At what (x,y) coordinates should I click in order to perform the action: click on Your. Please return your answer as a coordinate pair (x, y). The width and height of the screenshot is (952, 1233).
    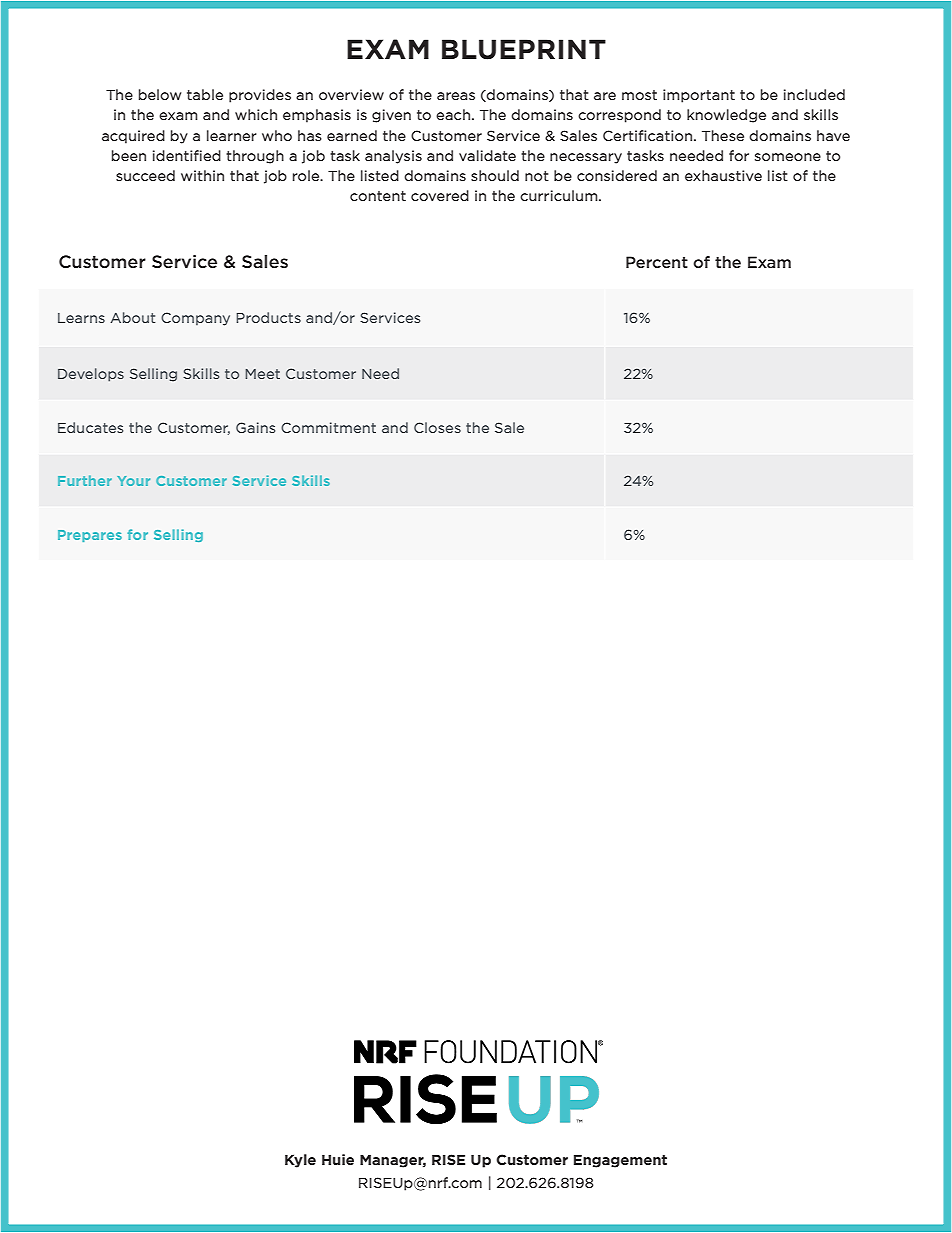
    Looking at the image, I should click on (133, 481).
